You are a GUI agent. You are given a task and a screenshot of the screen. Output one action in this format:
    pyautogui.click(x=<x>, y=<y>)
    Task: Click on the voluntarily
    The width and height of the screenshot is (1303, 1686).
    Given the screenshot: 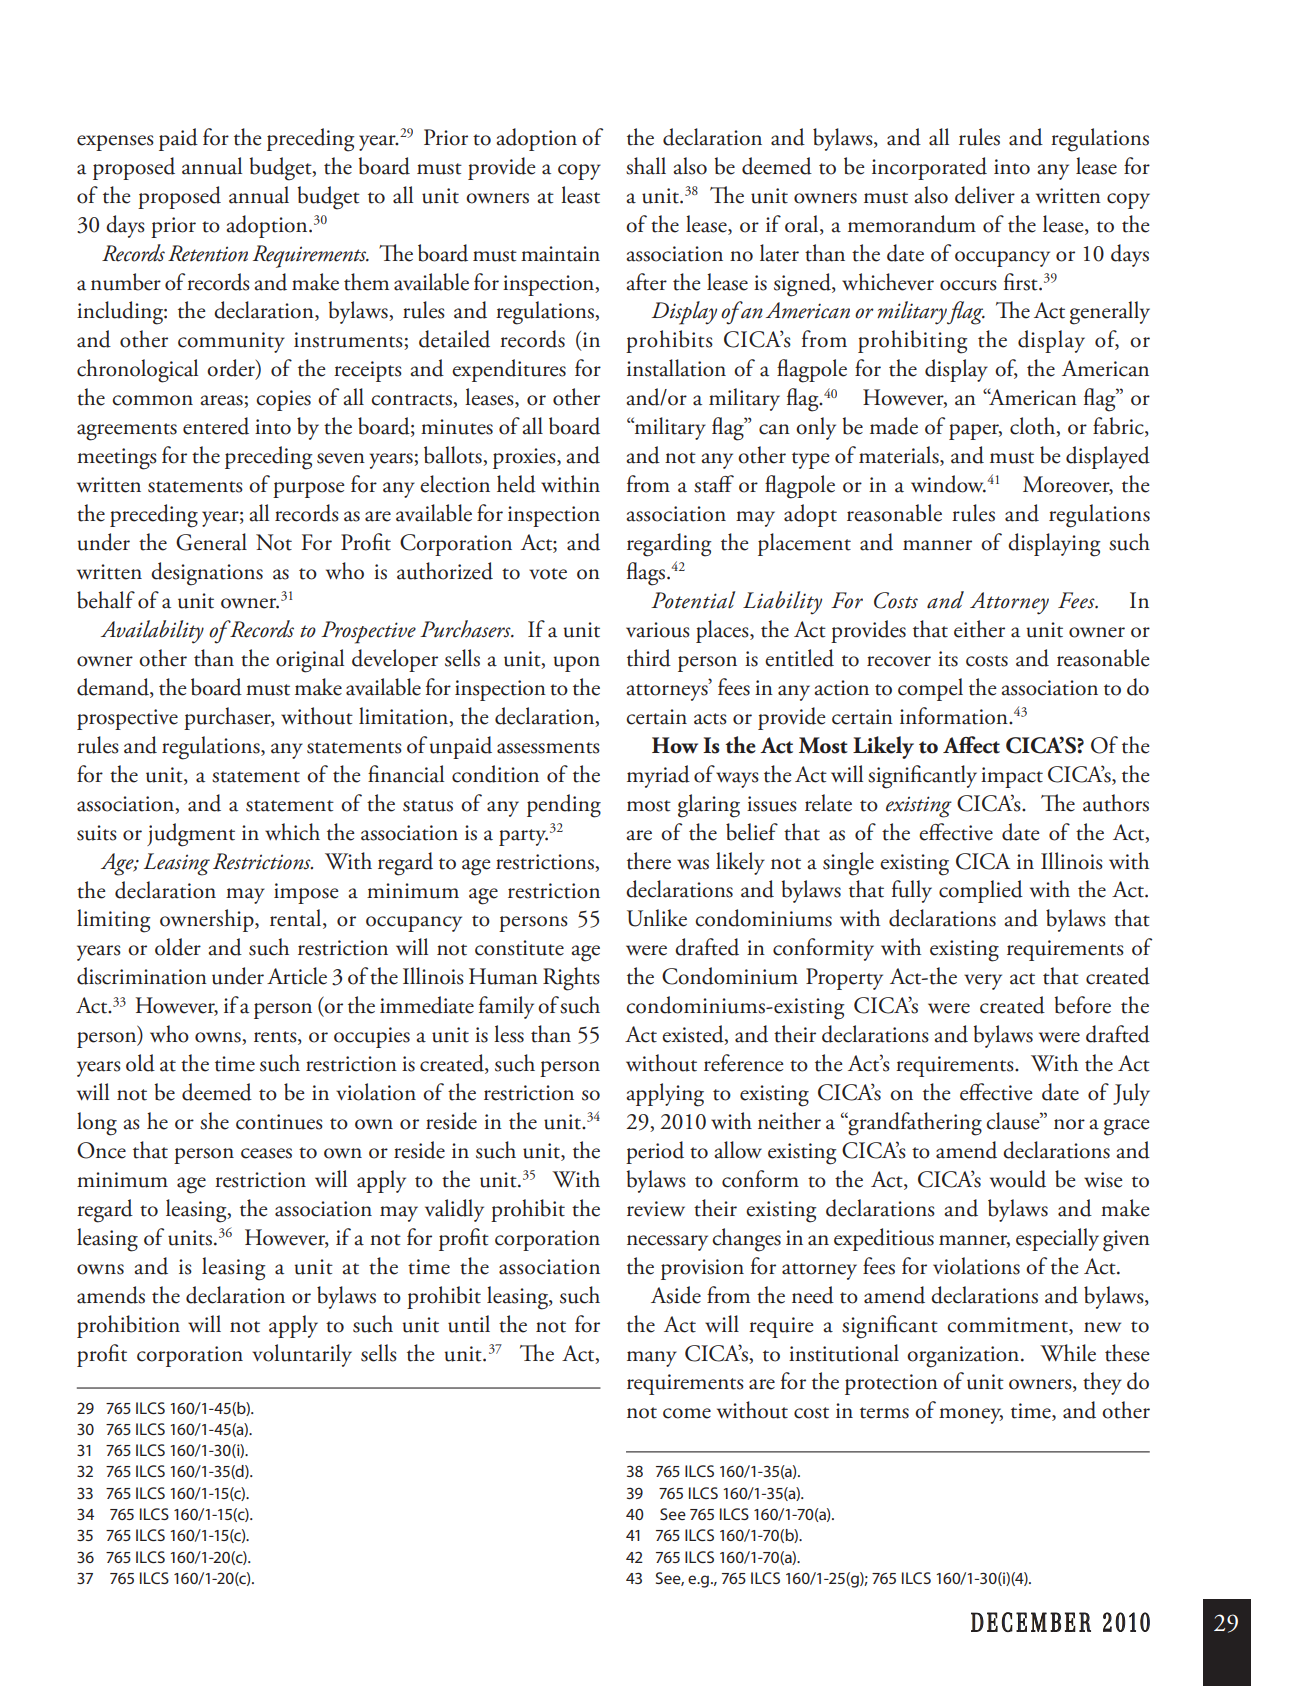 What is the action you would take?
    pyautogui.click(x=302, y=1355)
